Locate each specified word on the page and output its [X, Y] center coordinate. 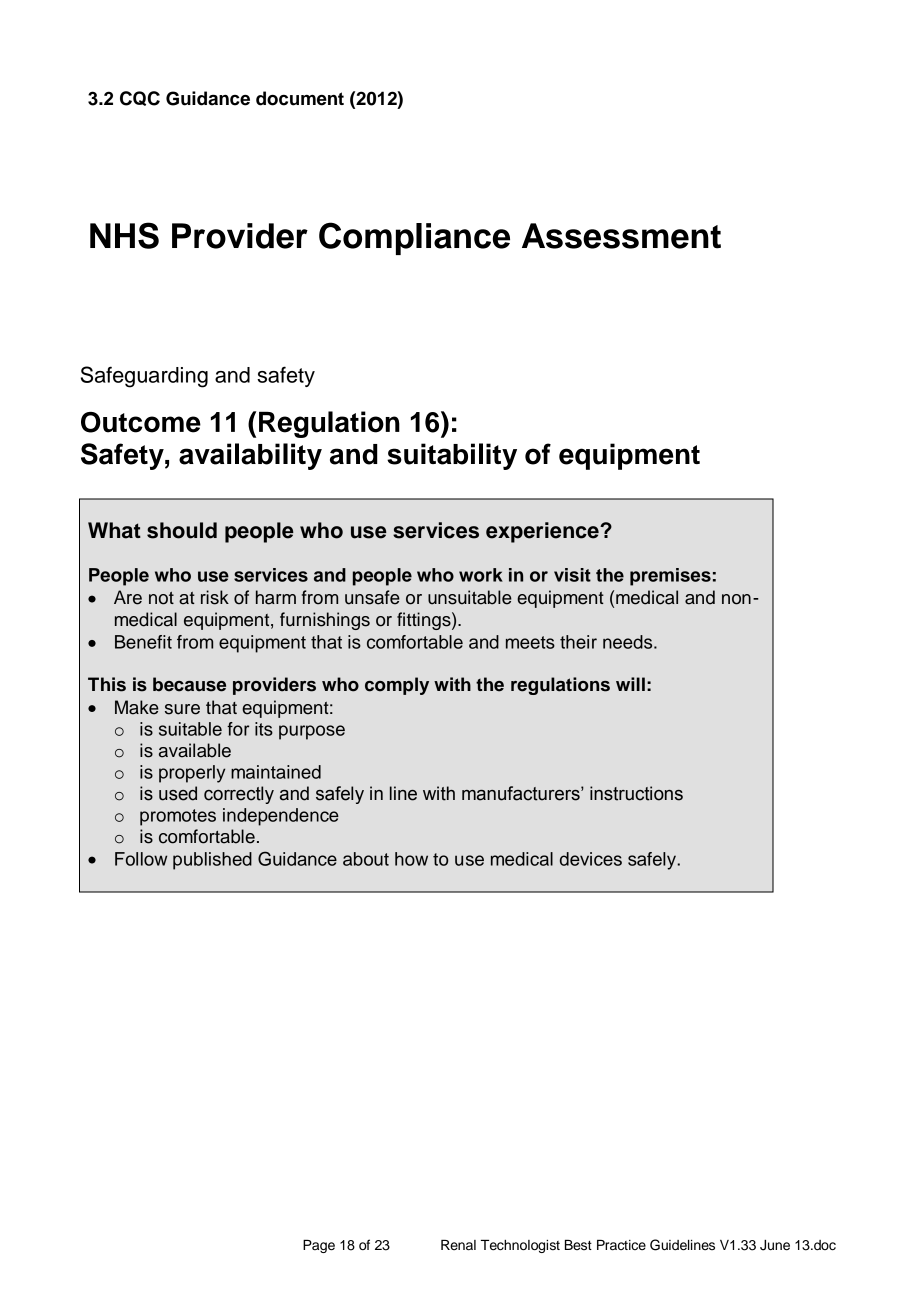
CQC [140, 98]
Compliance [414, 238]
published [212, 861]
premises [670, 577]
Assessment [621, 236]
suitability [452, 456]
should [182, 530]
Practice [621, 1245]
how [411, 859]
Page [319, 1246]
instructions [636, 793]
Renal [458, 1245]
